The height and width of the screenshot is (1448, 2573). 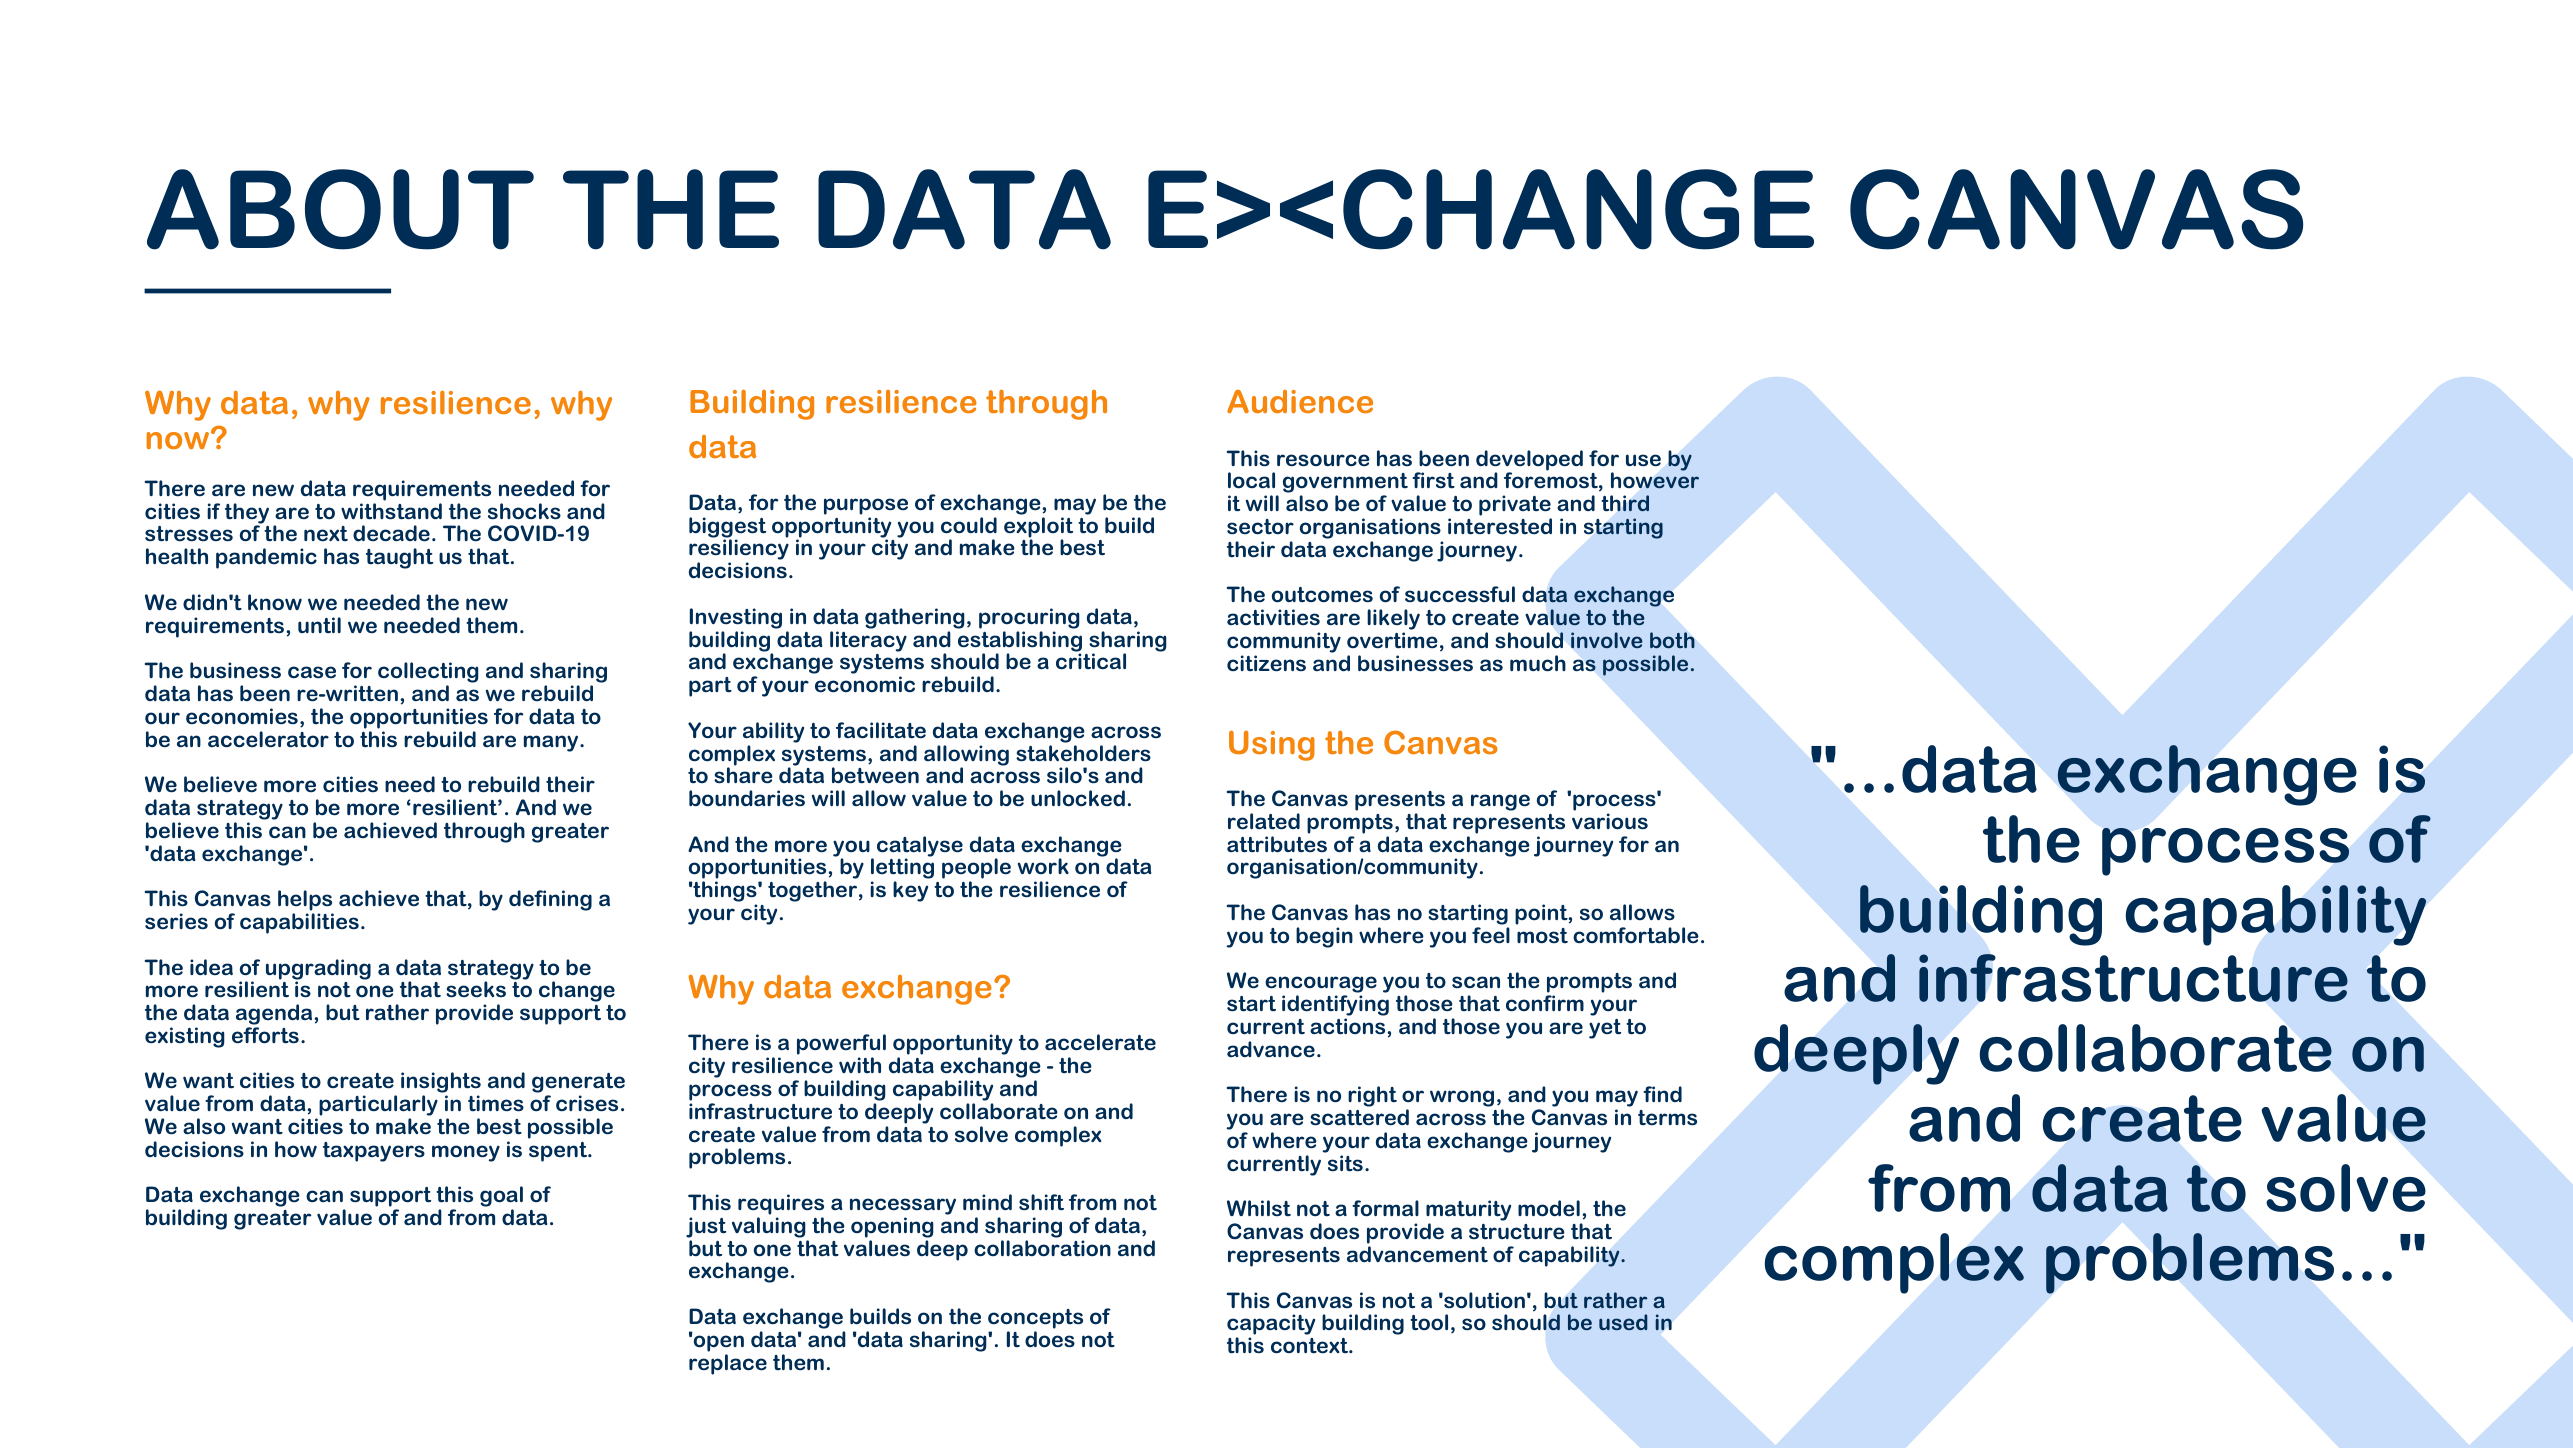 What do you see at coordinates (1300, 401) in the screenshot?
I see `Audience` at bounding box center [1300, 401].
